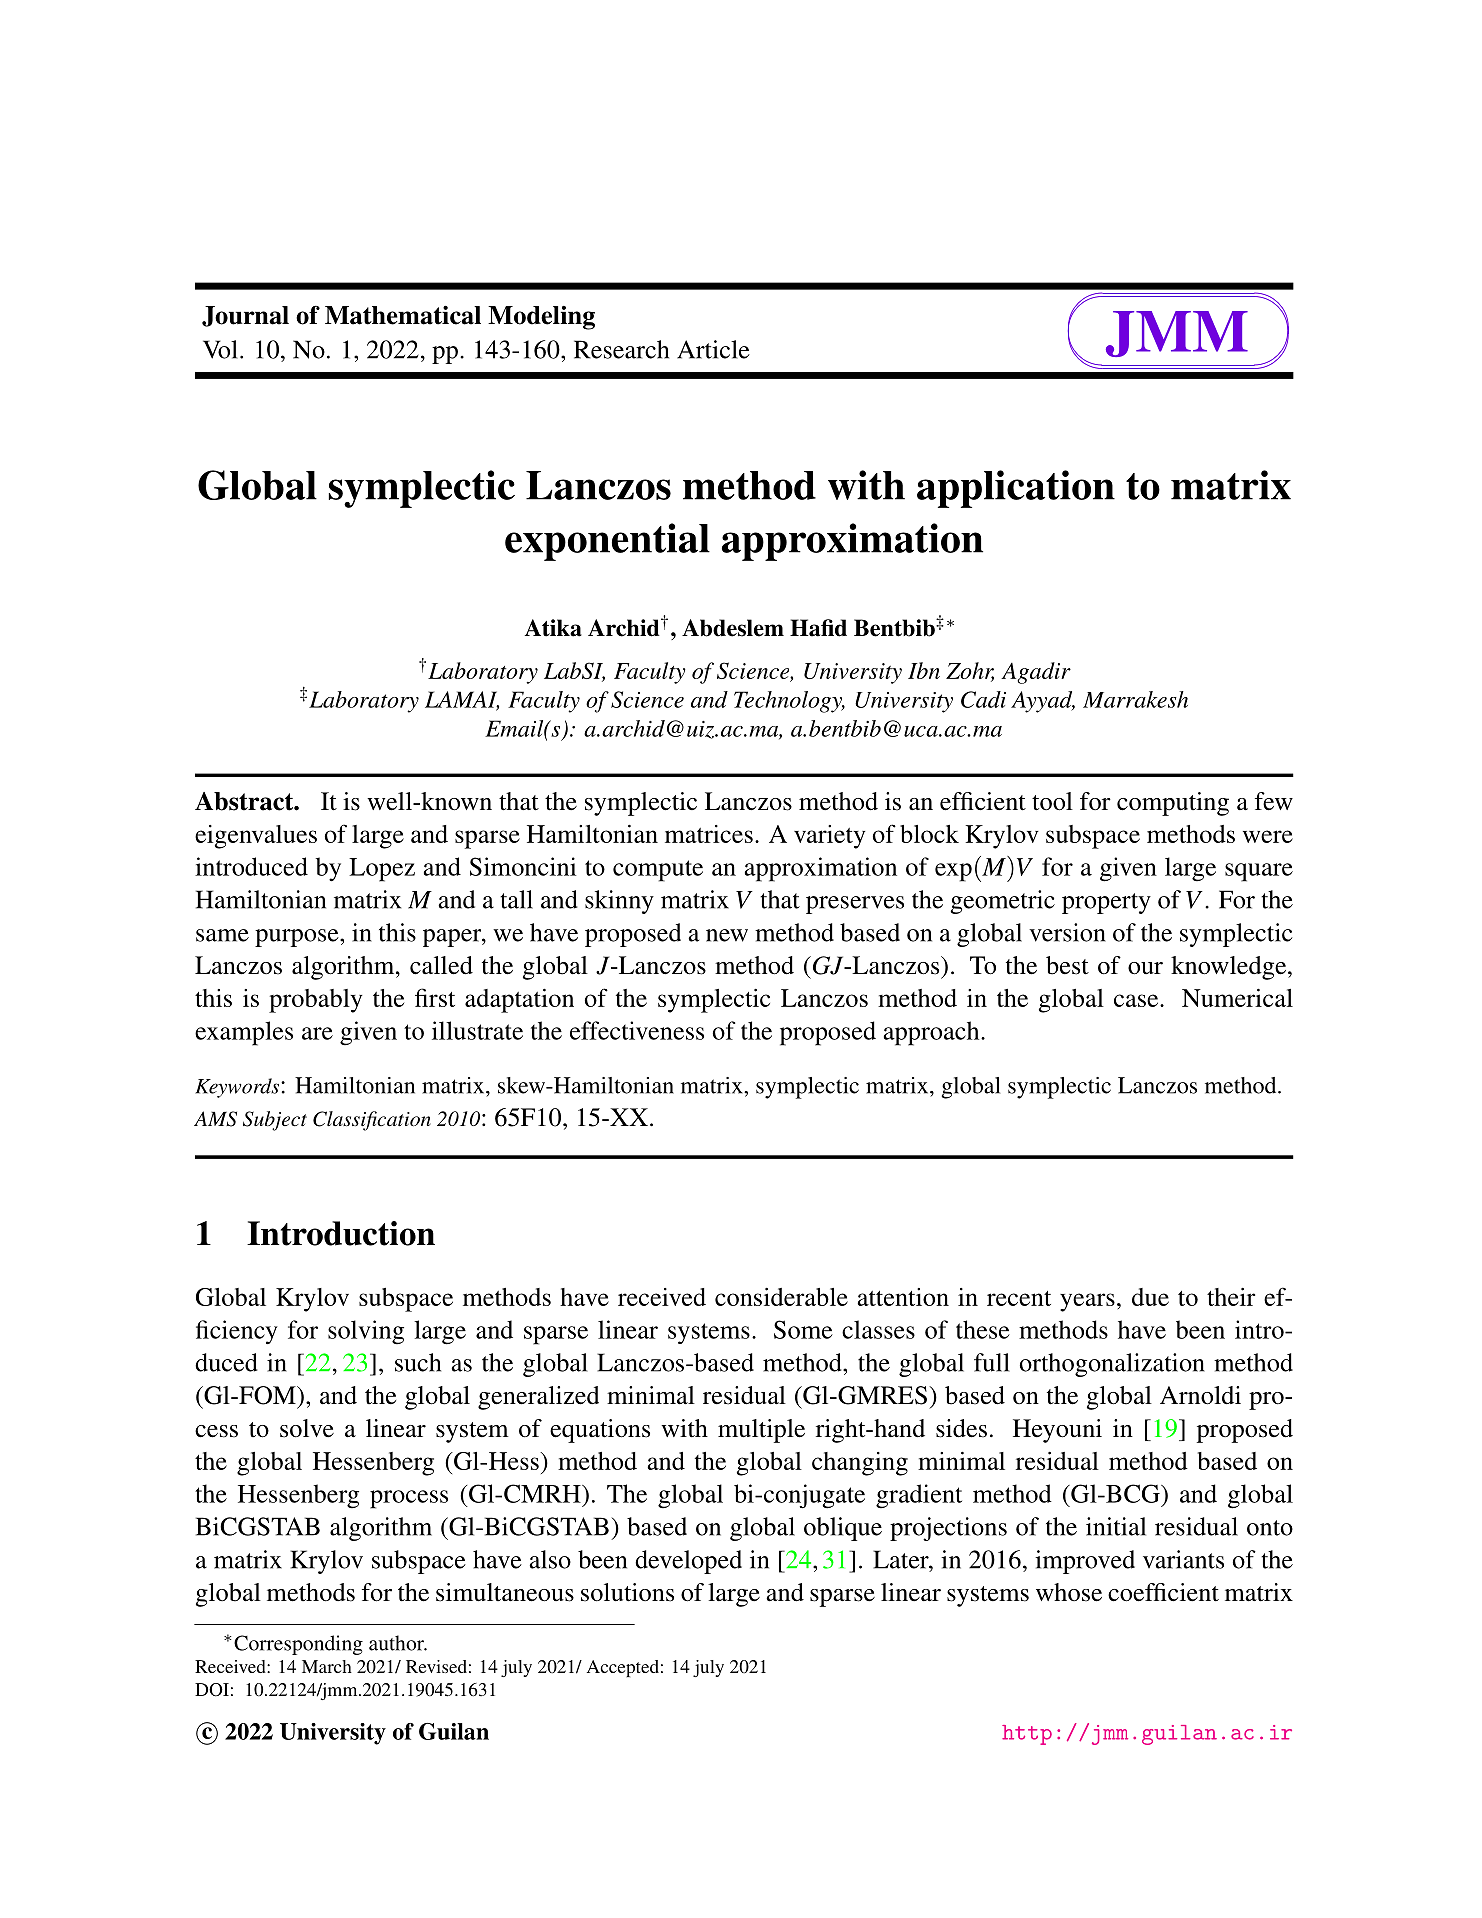 The height and width of the image is (1918, 1482). What do you see at coordinates (327, 1666) in the image?
I see `March` at bounding box center [327, 1666].
